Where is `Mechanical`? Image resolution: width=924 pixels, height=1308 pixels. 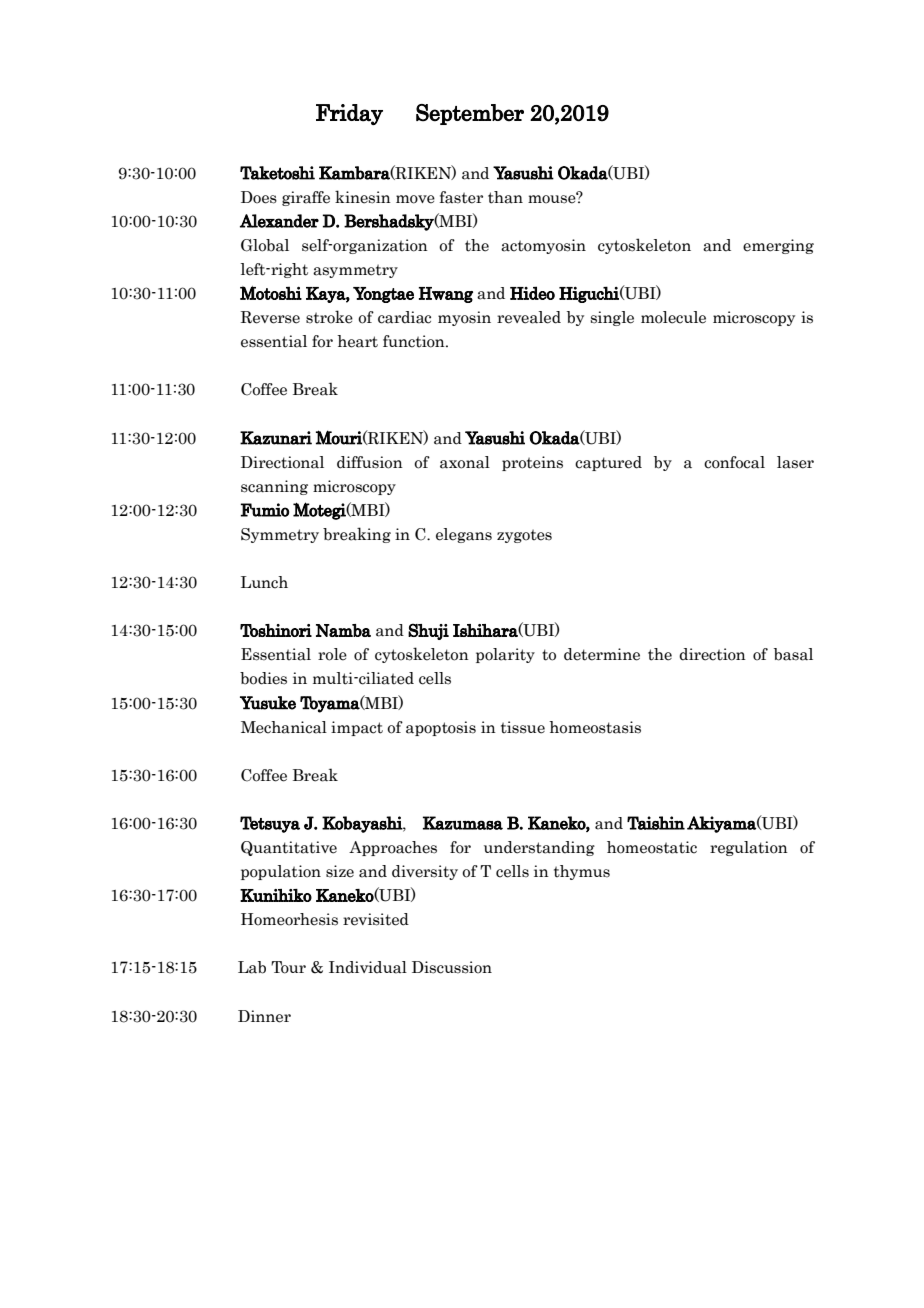 Mechanical is located at coordinates (284, 727).
